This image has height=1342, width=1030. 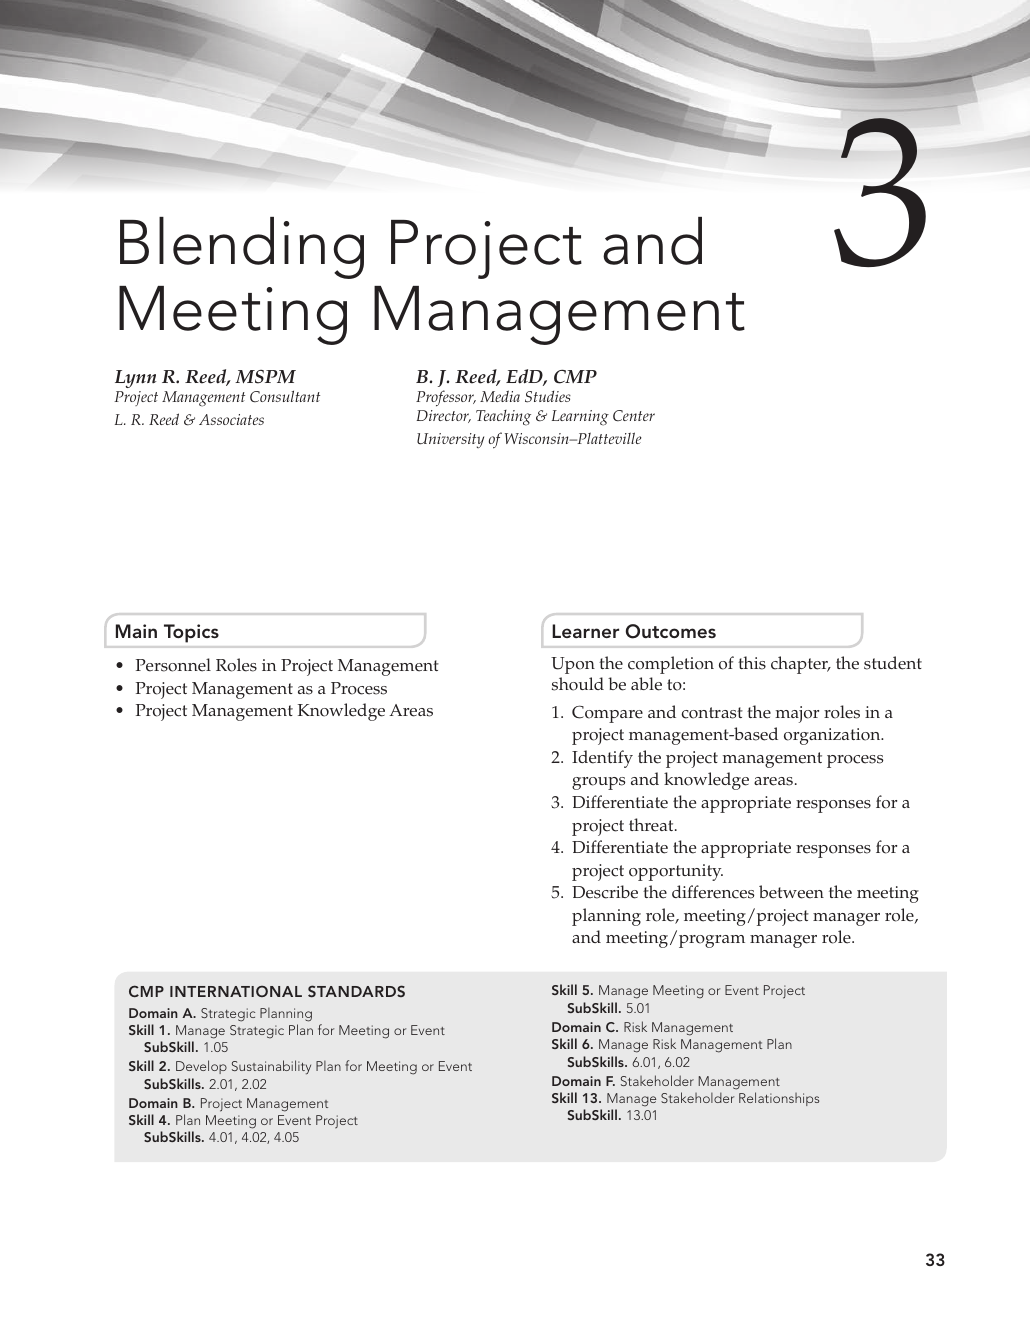 What do you see at coordinates (242, 248) in the image?
I see `Blending` at bounding box center [242, 248].
